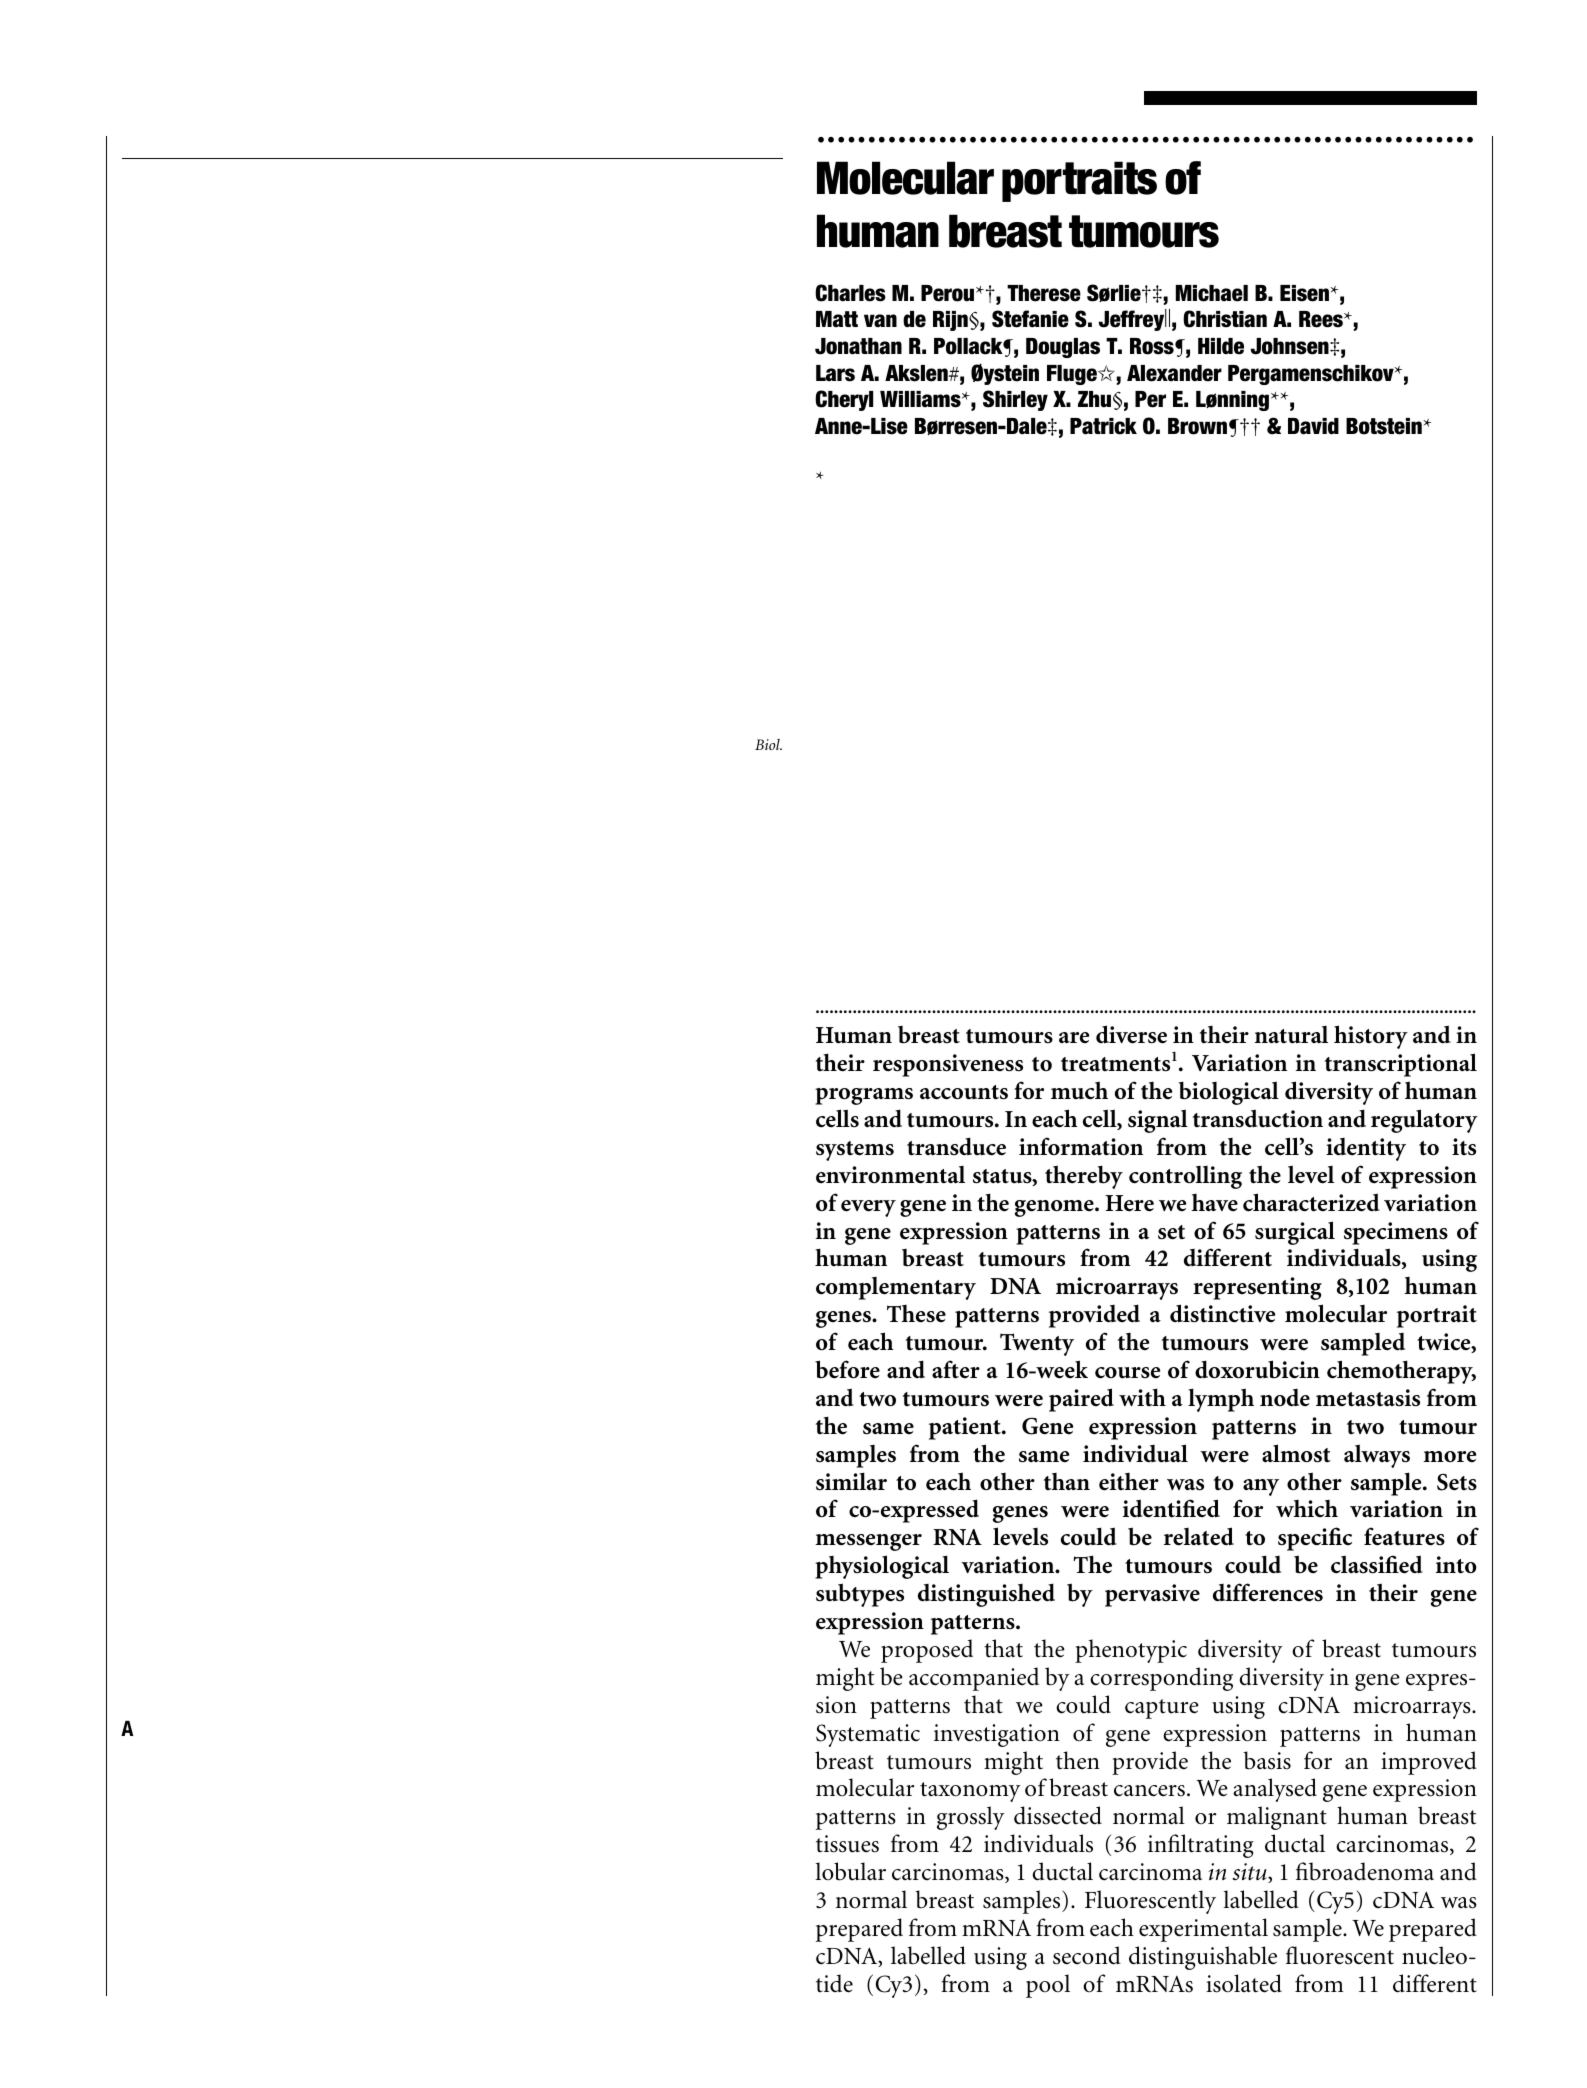 The image size is (1587, 2088). What do you see at coordinates (1424, 1121) in the screenshot?
I see `regulatory` at bounding box center [1424, 1121].
